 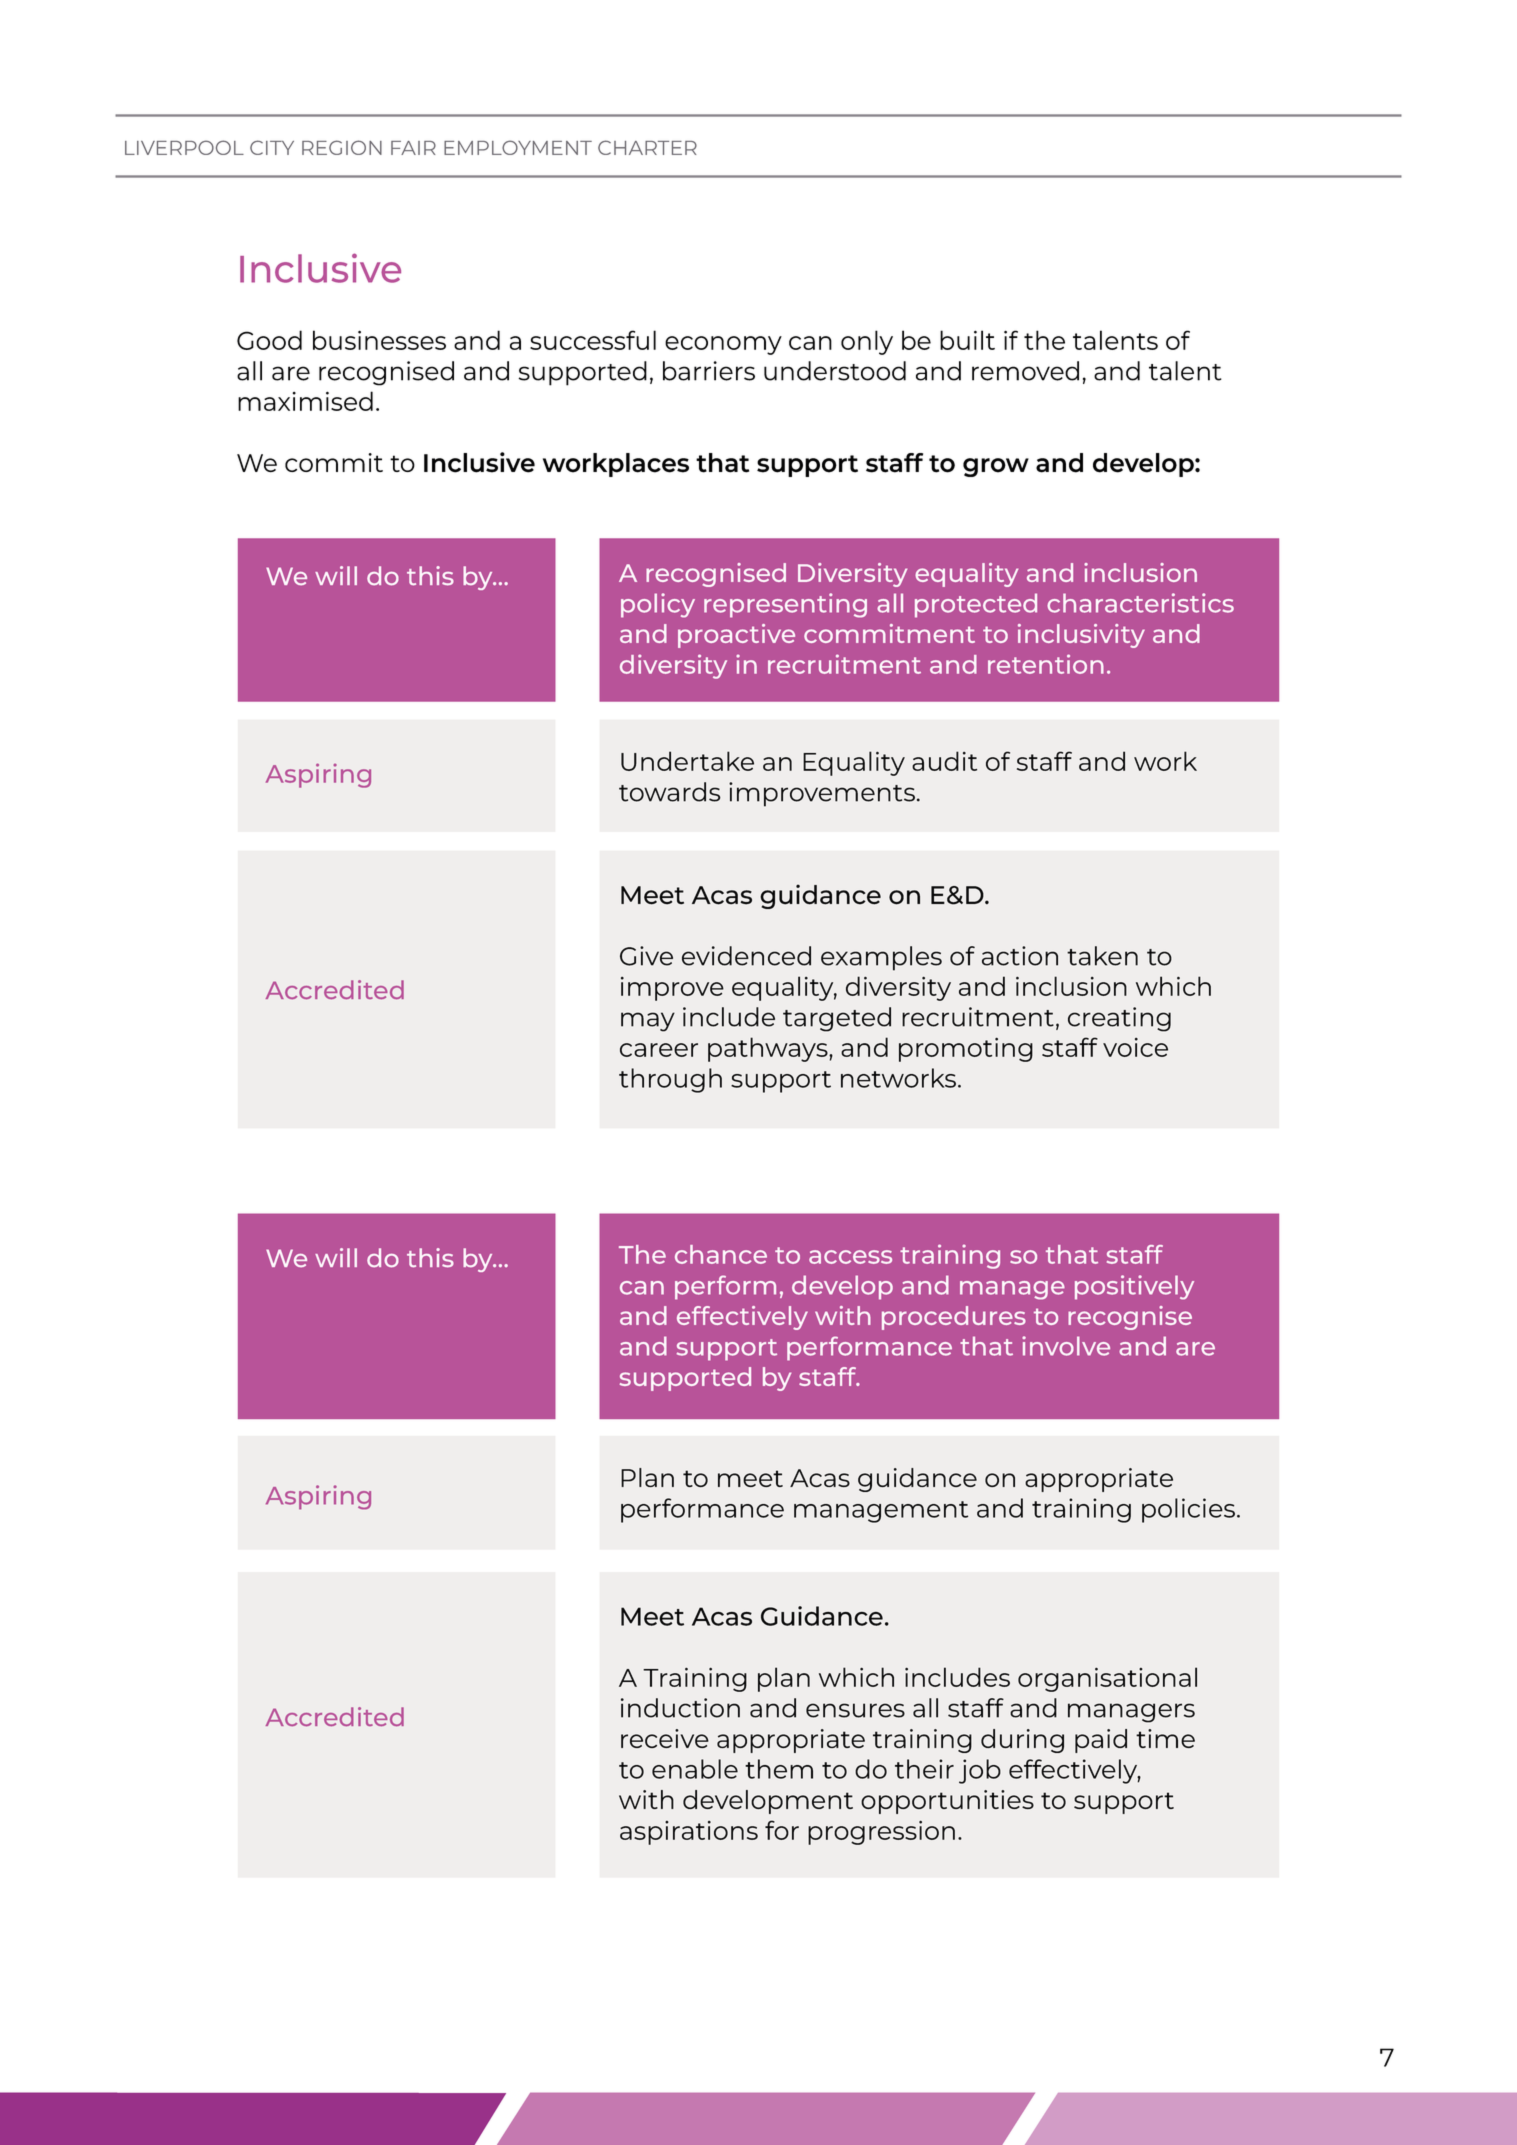 I want to click on policies, so click(x=1190, y=1510).
